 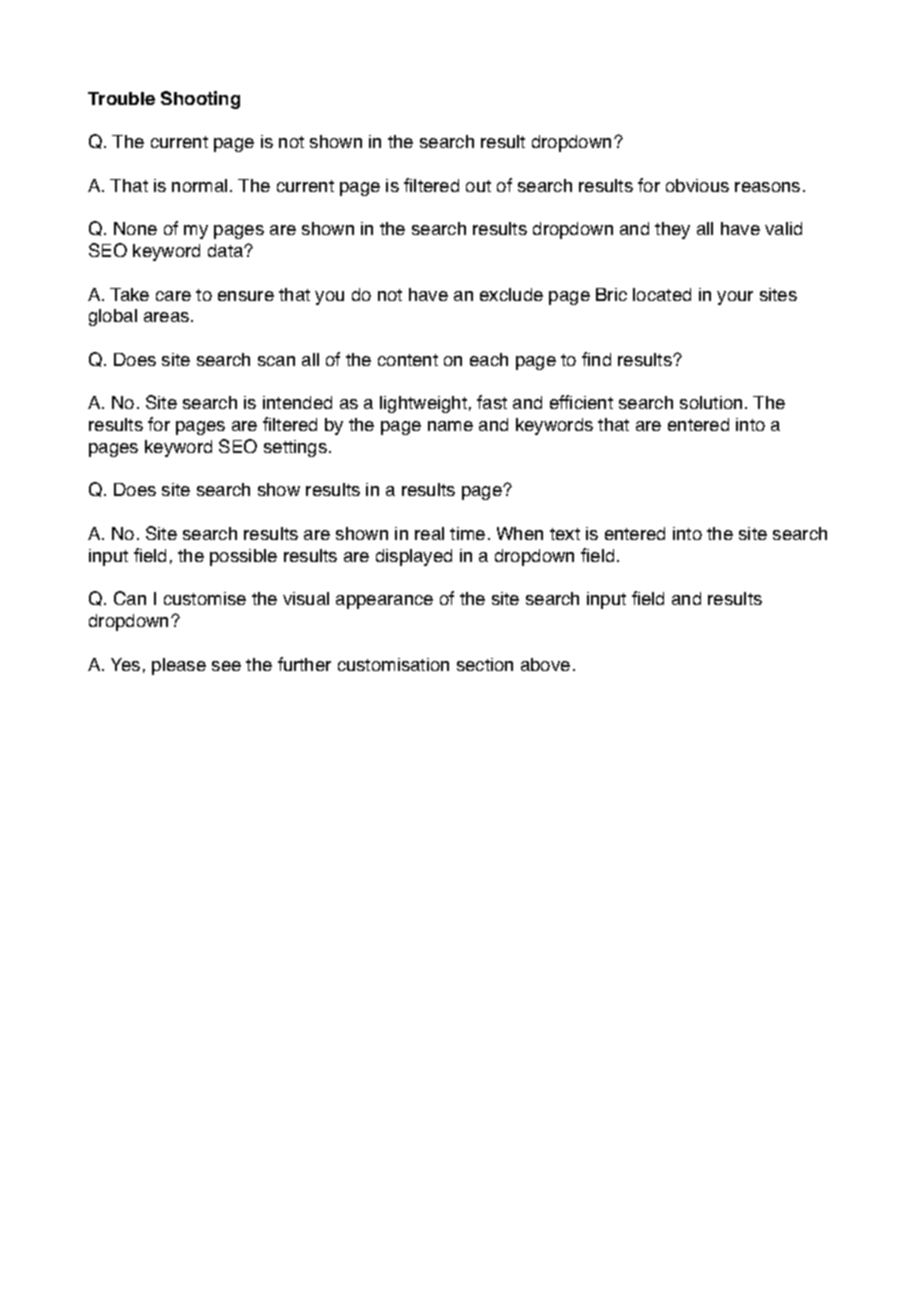 I want to click on section, so click(x=485, y=664).
